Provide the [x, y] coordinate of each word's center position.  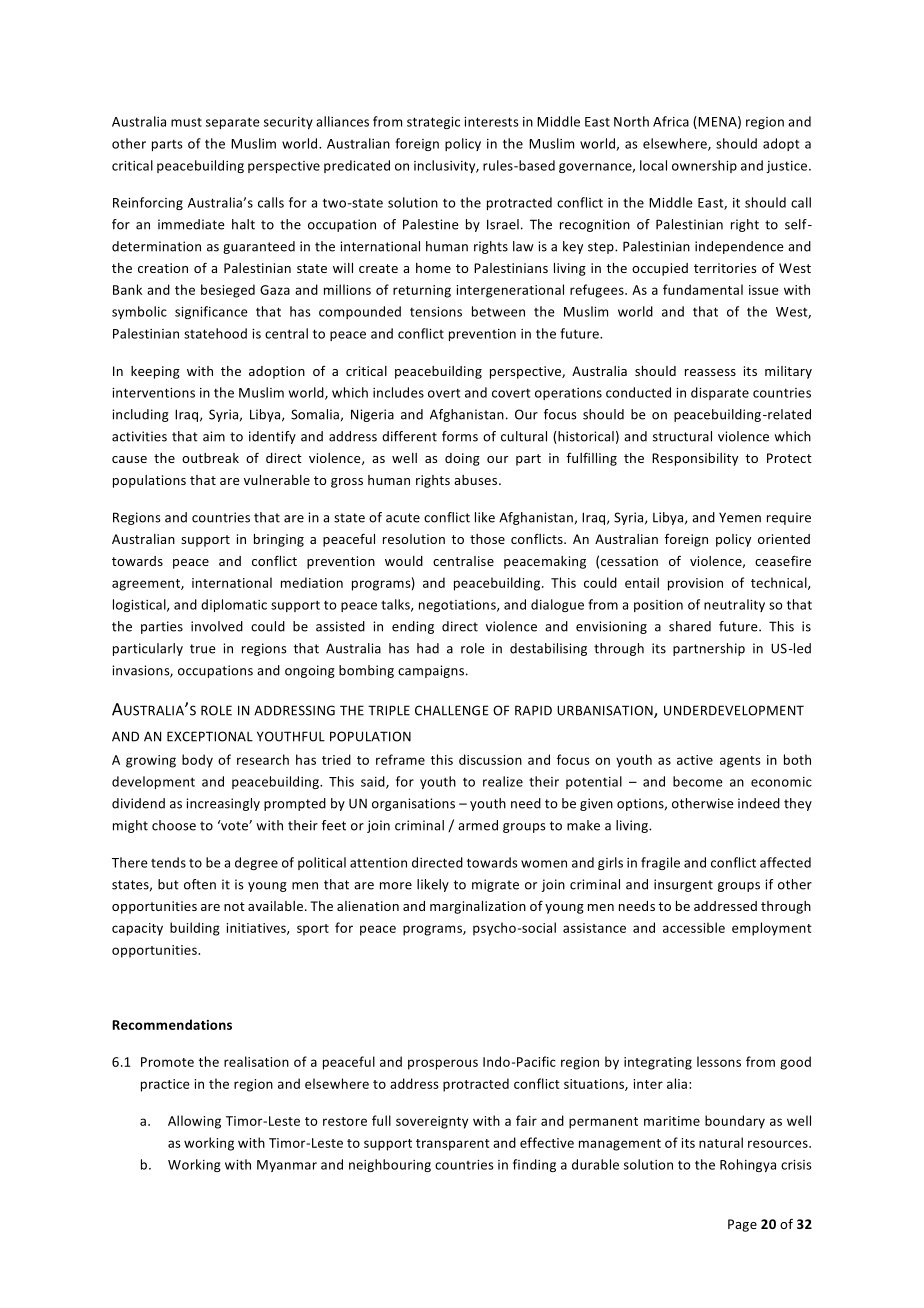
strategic [433, 123]
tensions [436, 312]
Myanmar [287, 1166]
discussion [490, 759]
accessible [694, 927]
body [197, 761]
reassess [710, 372]
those [487, 539]
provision [695, 584]
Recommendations [172, 1024]
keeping [155, 372]
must [186, 122]
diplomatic [234, 605]
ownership [704, 166]
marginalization [478, 907]
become [698, 781]
